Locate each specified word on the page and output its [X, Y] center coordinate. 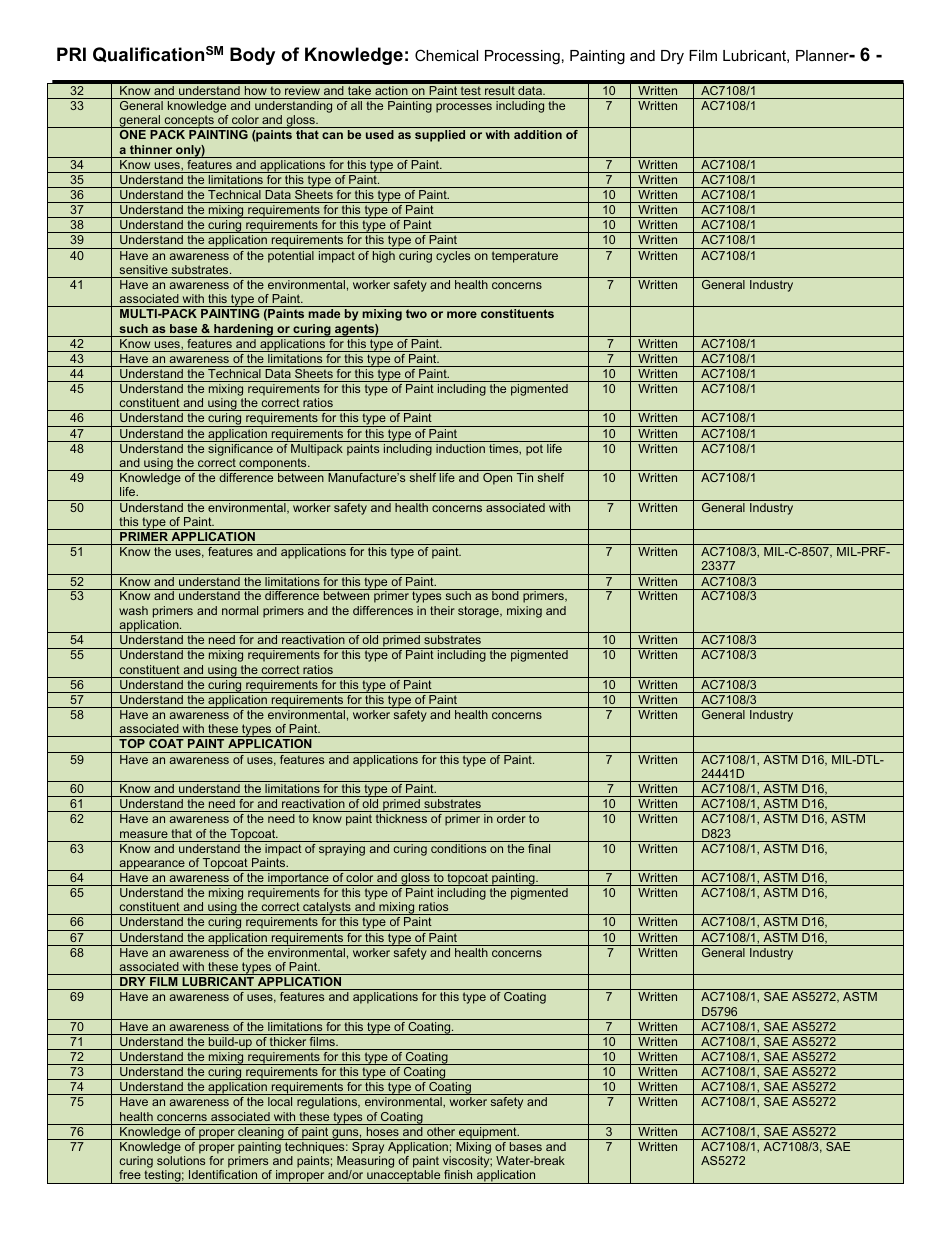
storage [479, 612]
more [462, 314]
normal [240, 610]
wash [133, 610]
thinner [151, 149]
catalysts [327, 908]
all [356, 105]
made [324, 313]
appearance [152, 865]
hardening [243, 330]
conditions [458, 848]
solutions [181, 1160]
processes [464, 108]
